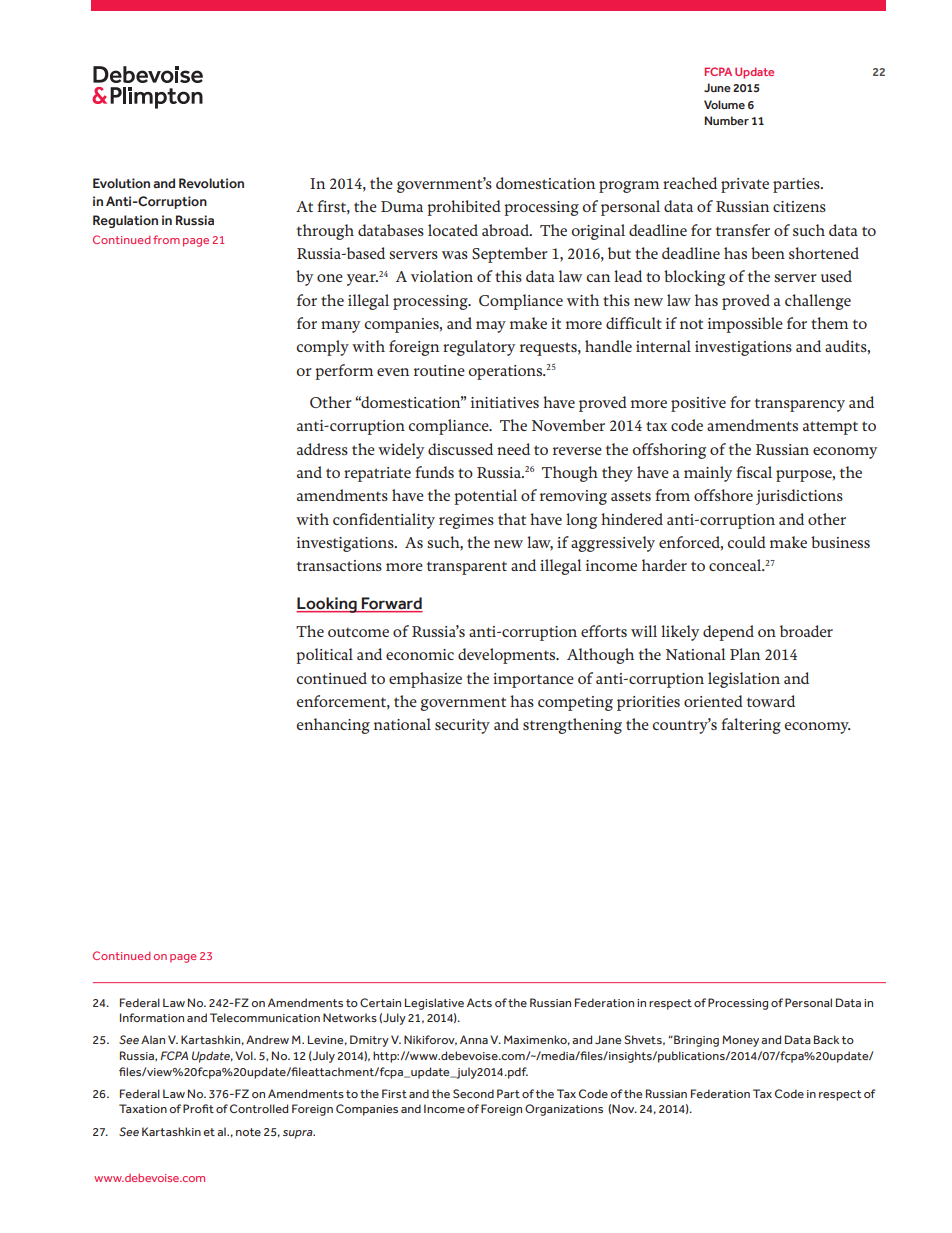 Image resolution: width=952 pixels, height=1233 pixels. I want to click on Regulation, so click(125, 221).
